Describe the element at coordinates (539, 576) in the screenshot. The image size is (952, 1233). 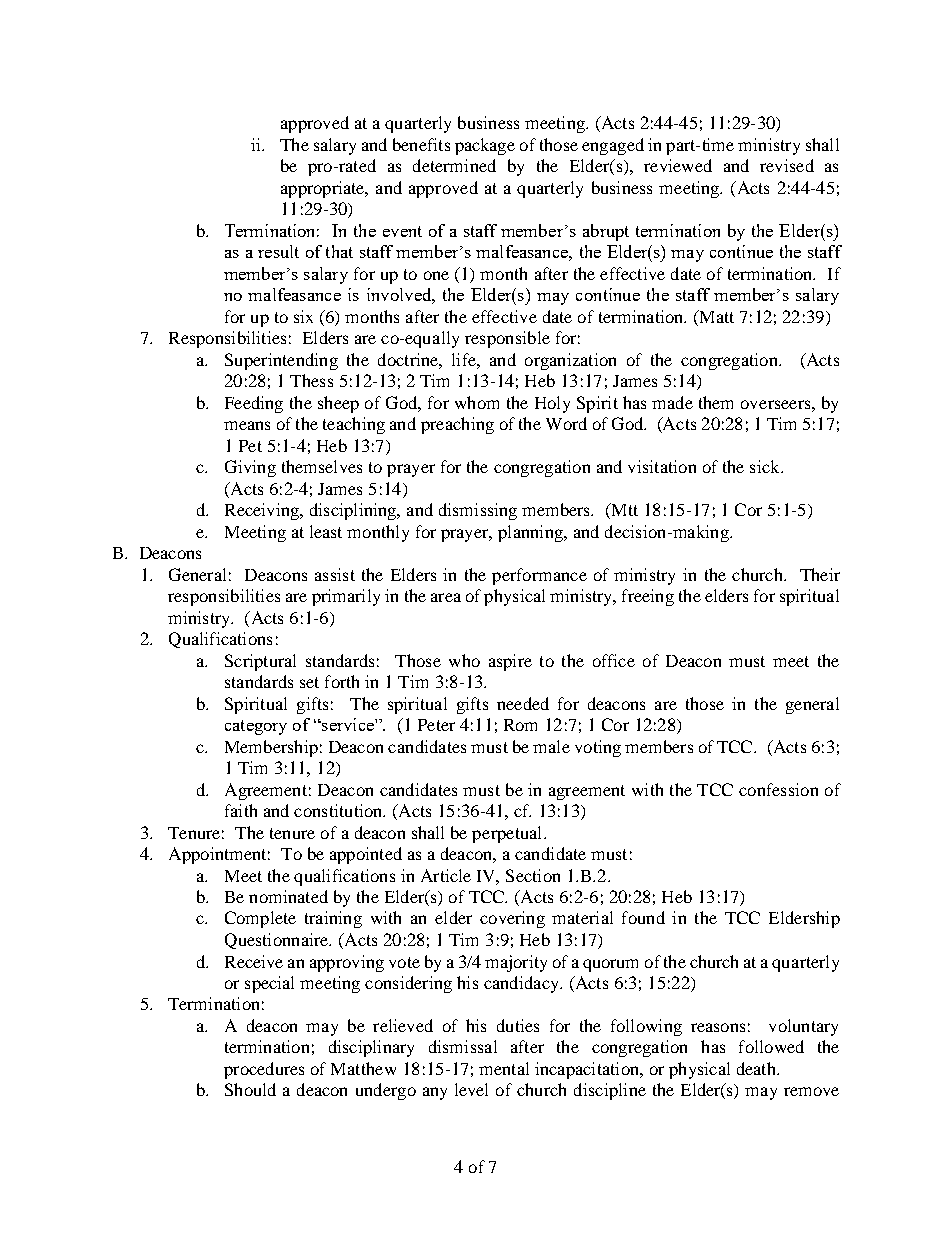
I see `performance` at that location.
